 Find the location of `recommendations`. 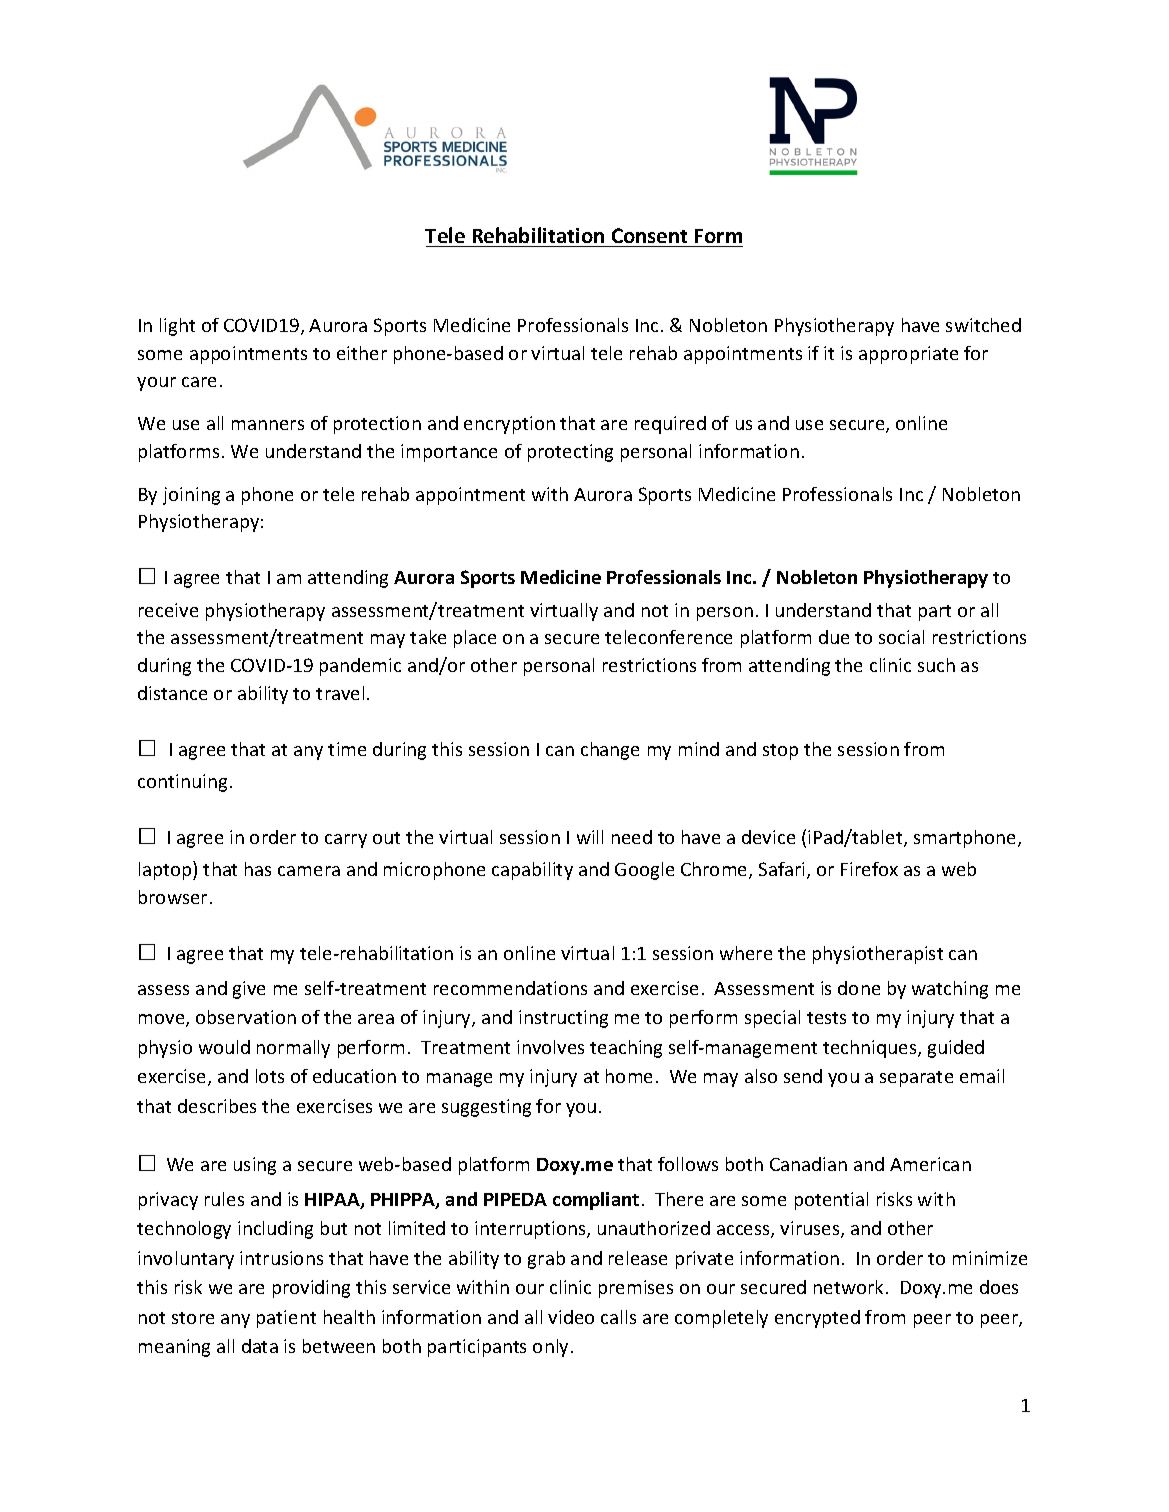

recommendations is located at coordinates (510, 988).
